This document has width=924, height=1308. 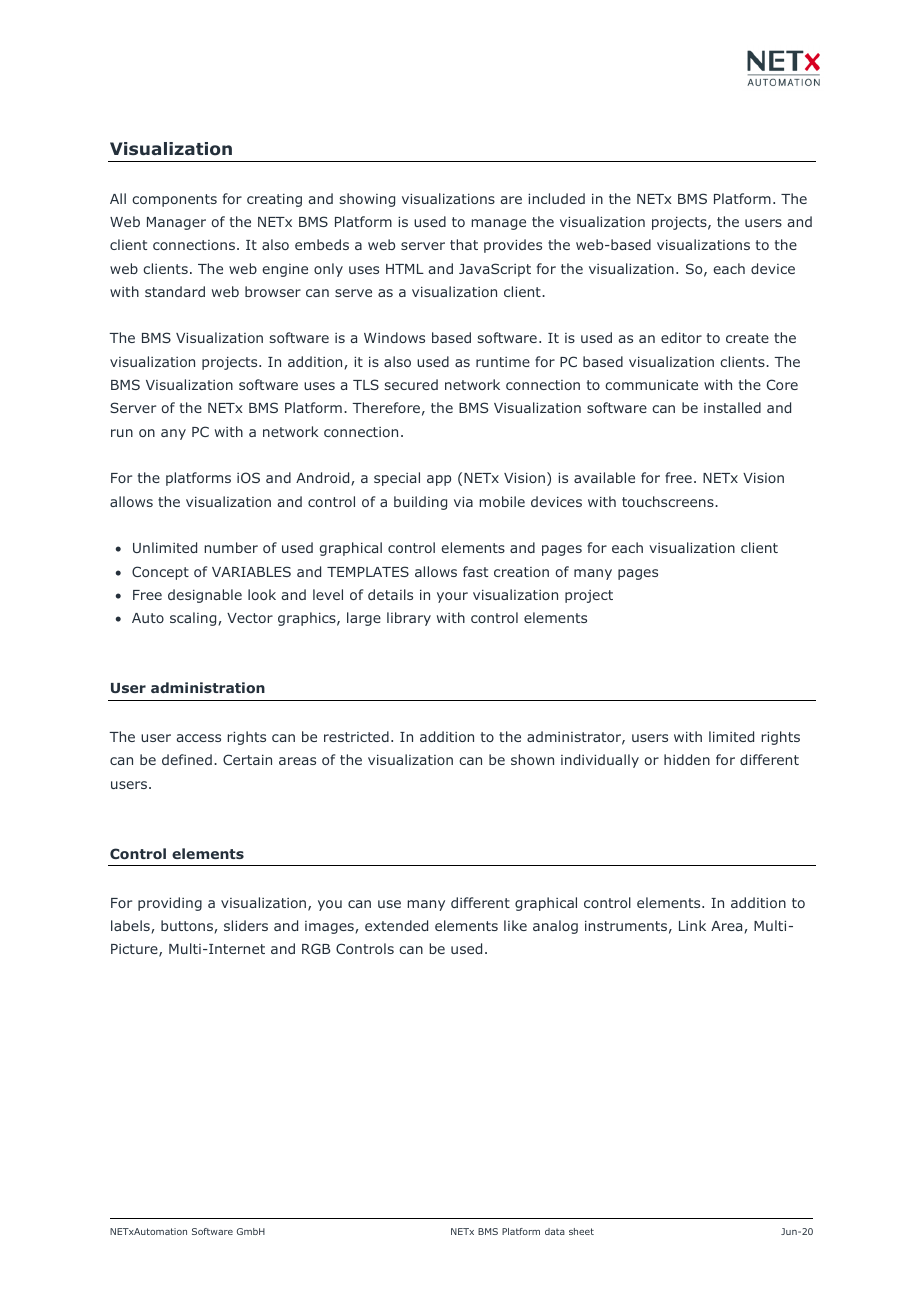 I want to click on components, so click(x=174, y=200).
